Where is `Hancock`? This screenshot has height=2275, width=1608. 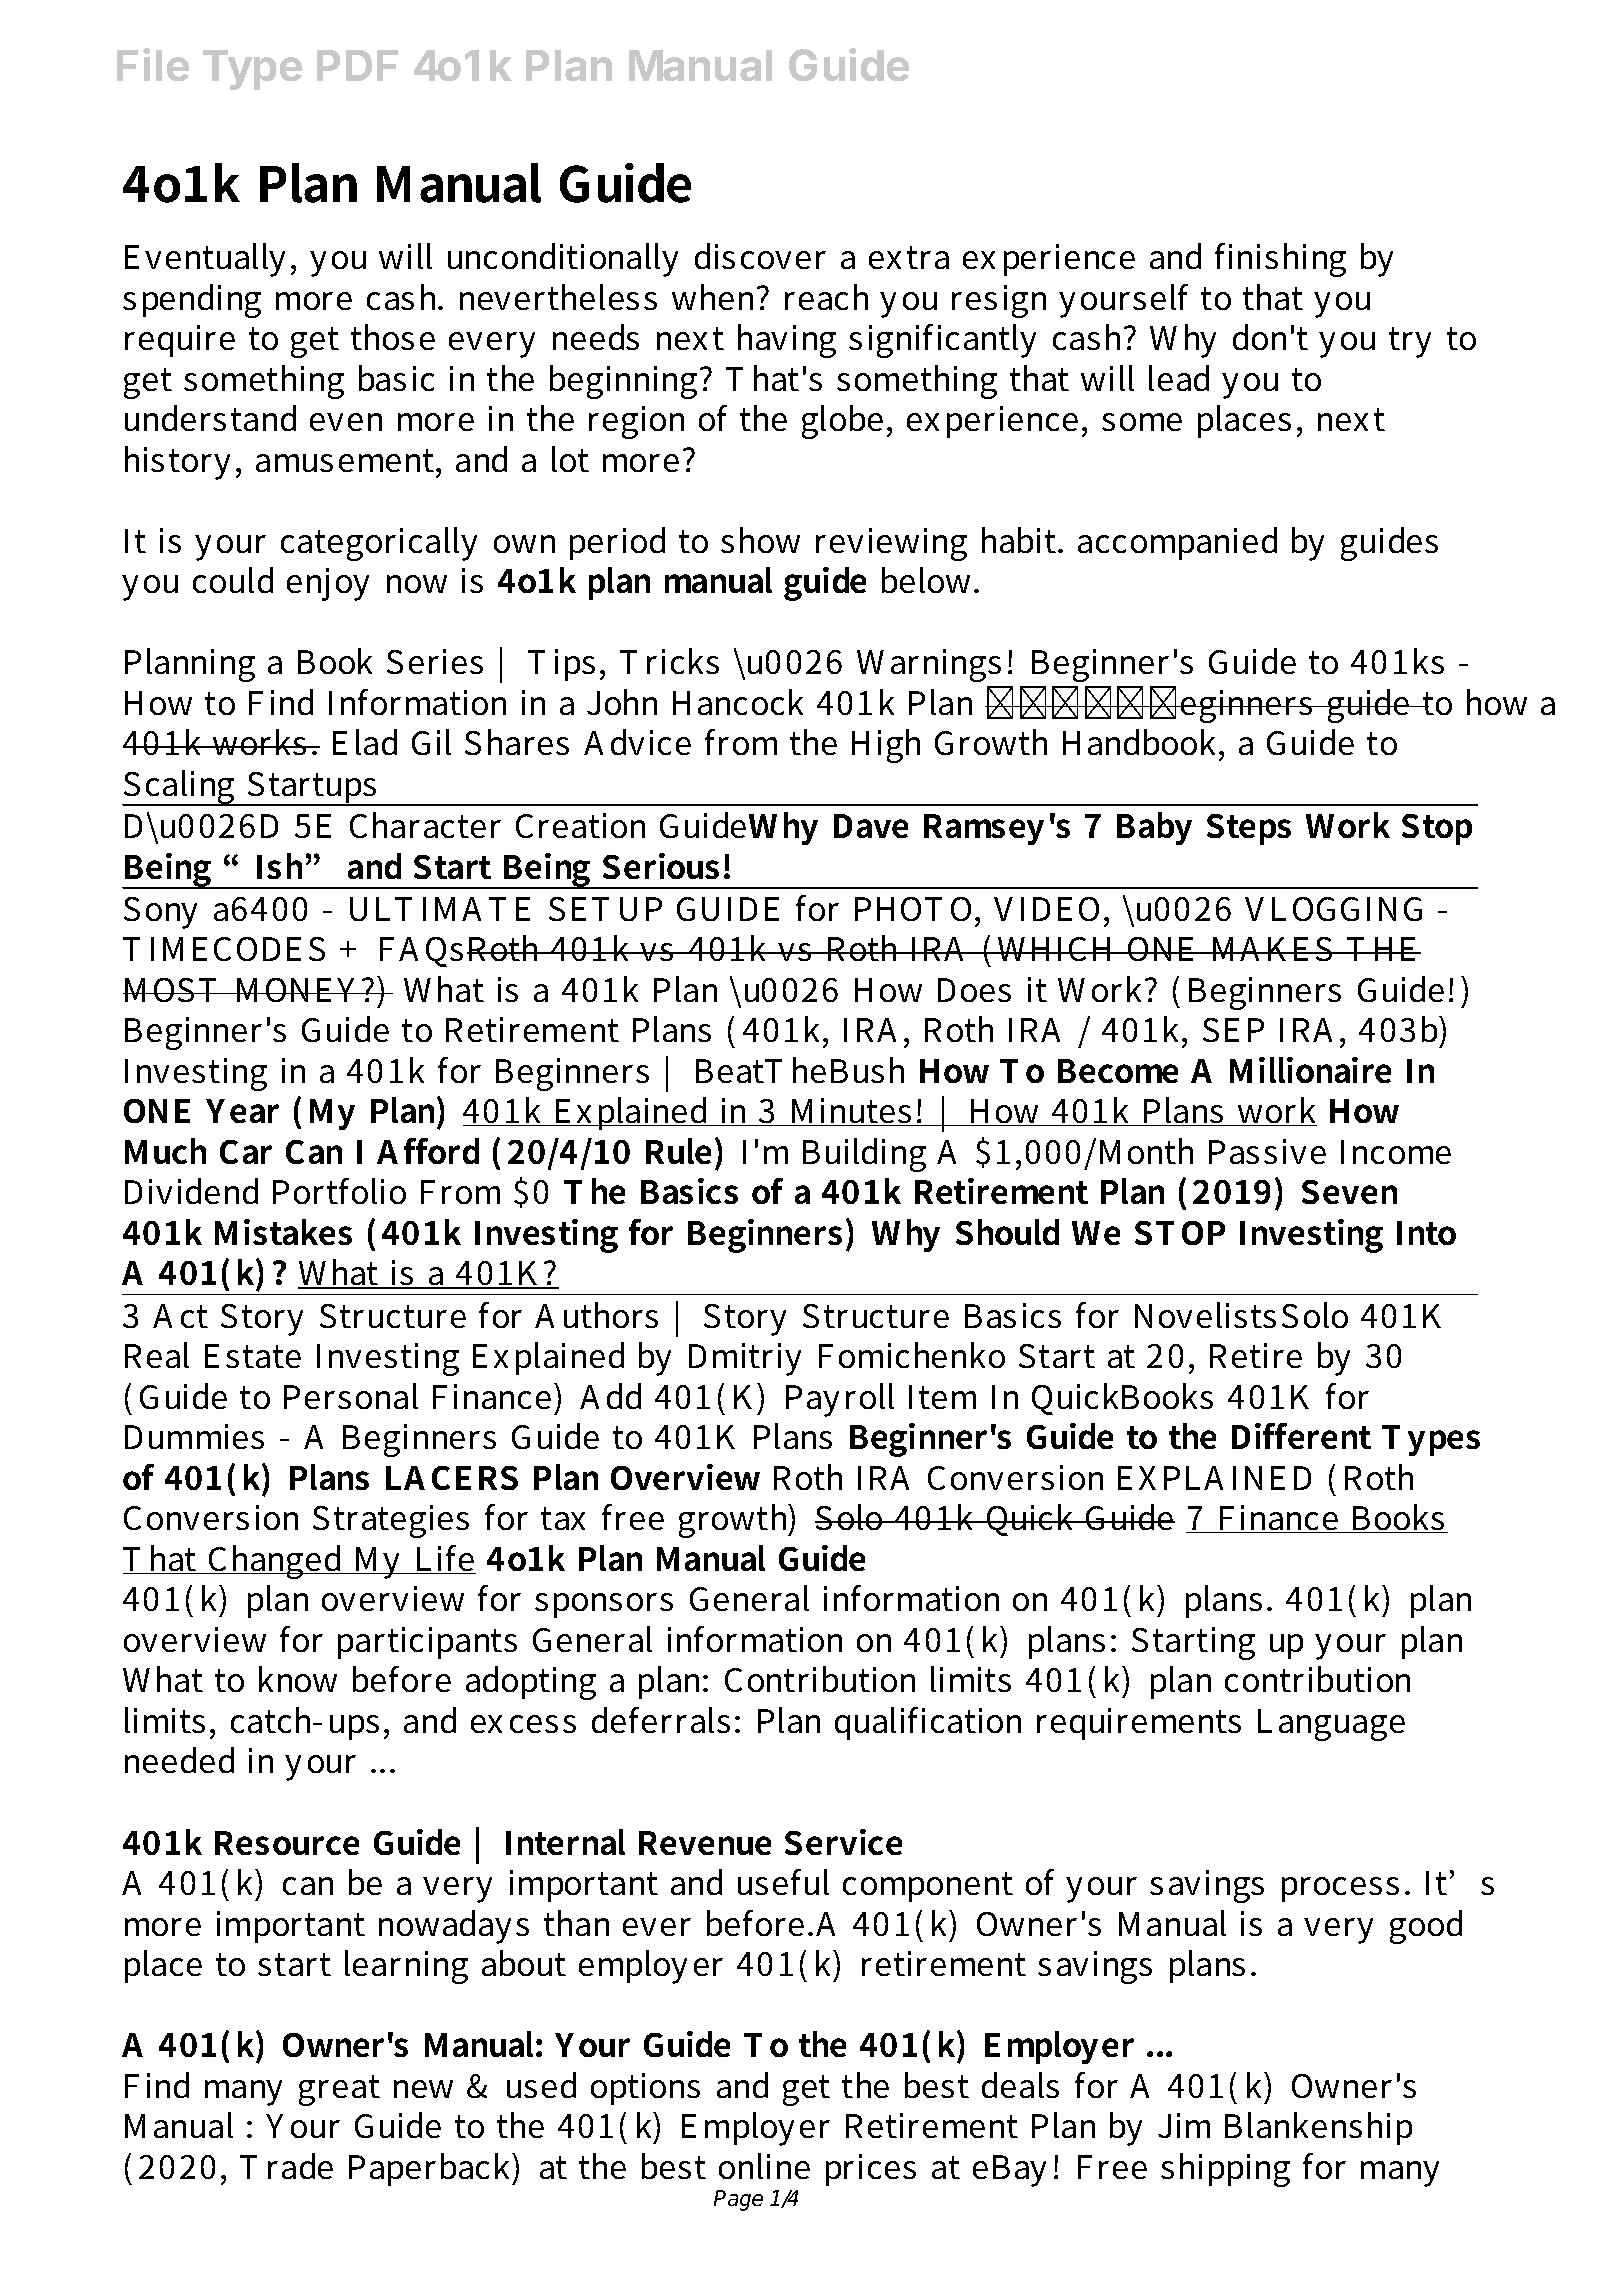 Hancock is located at coordinates (738, 702).
